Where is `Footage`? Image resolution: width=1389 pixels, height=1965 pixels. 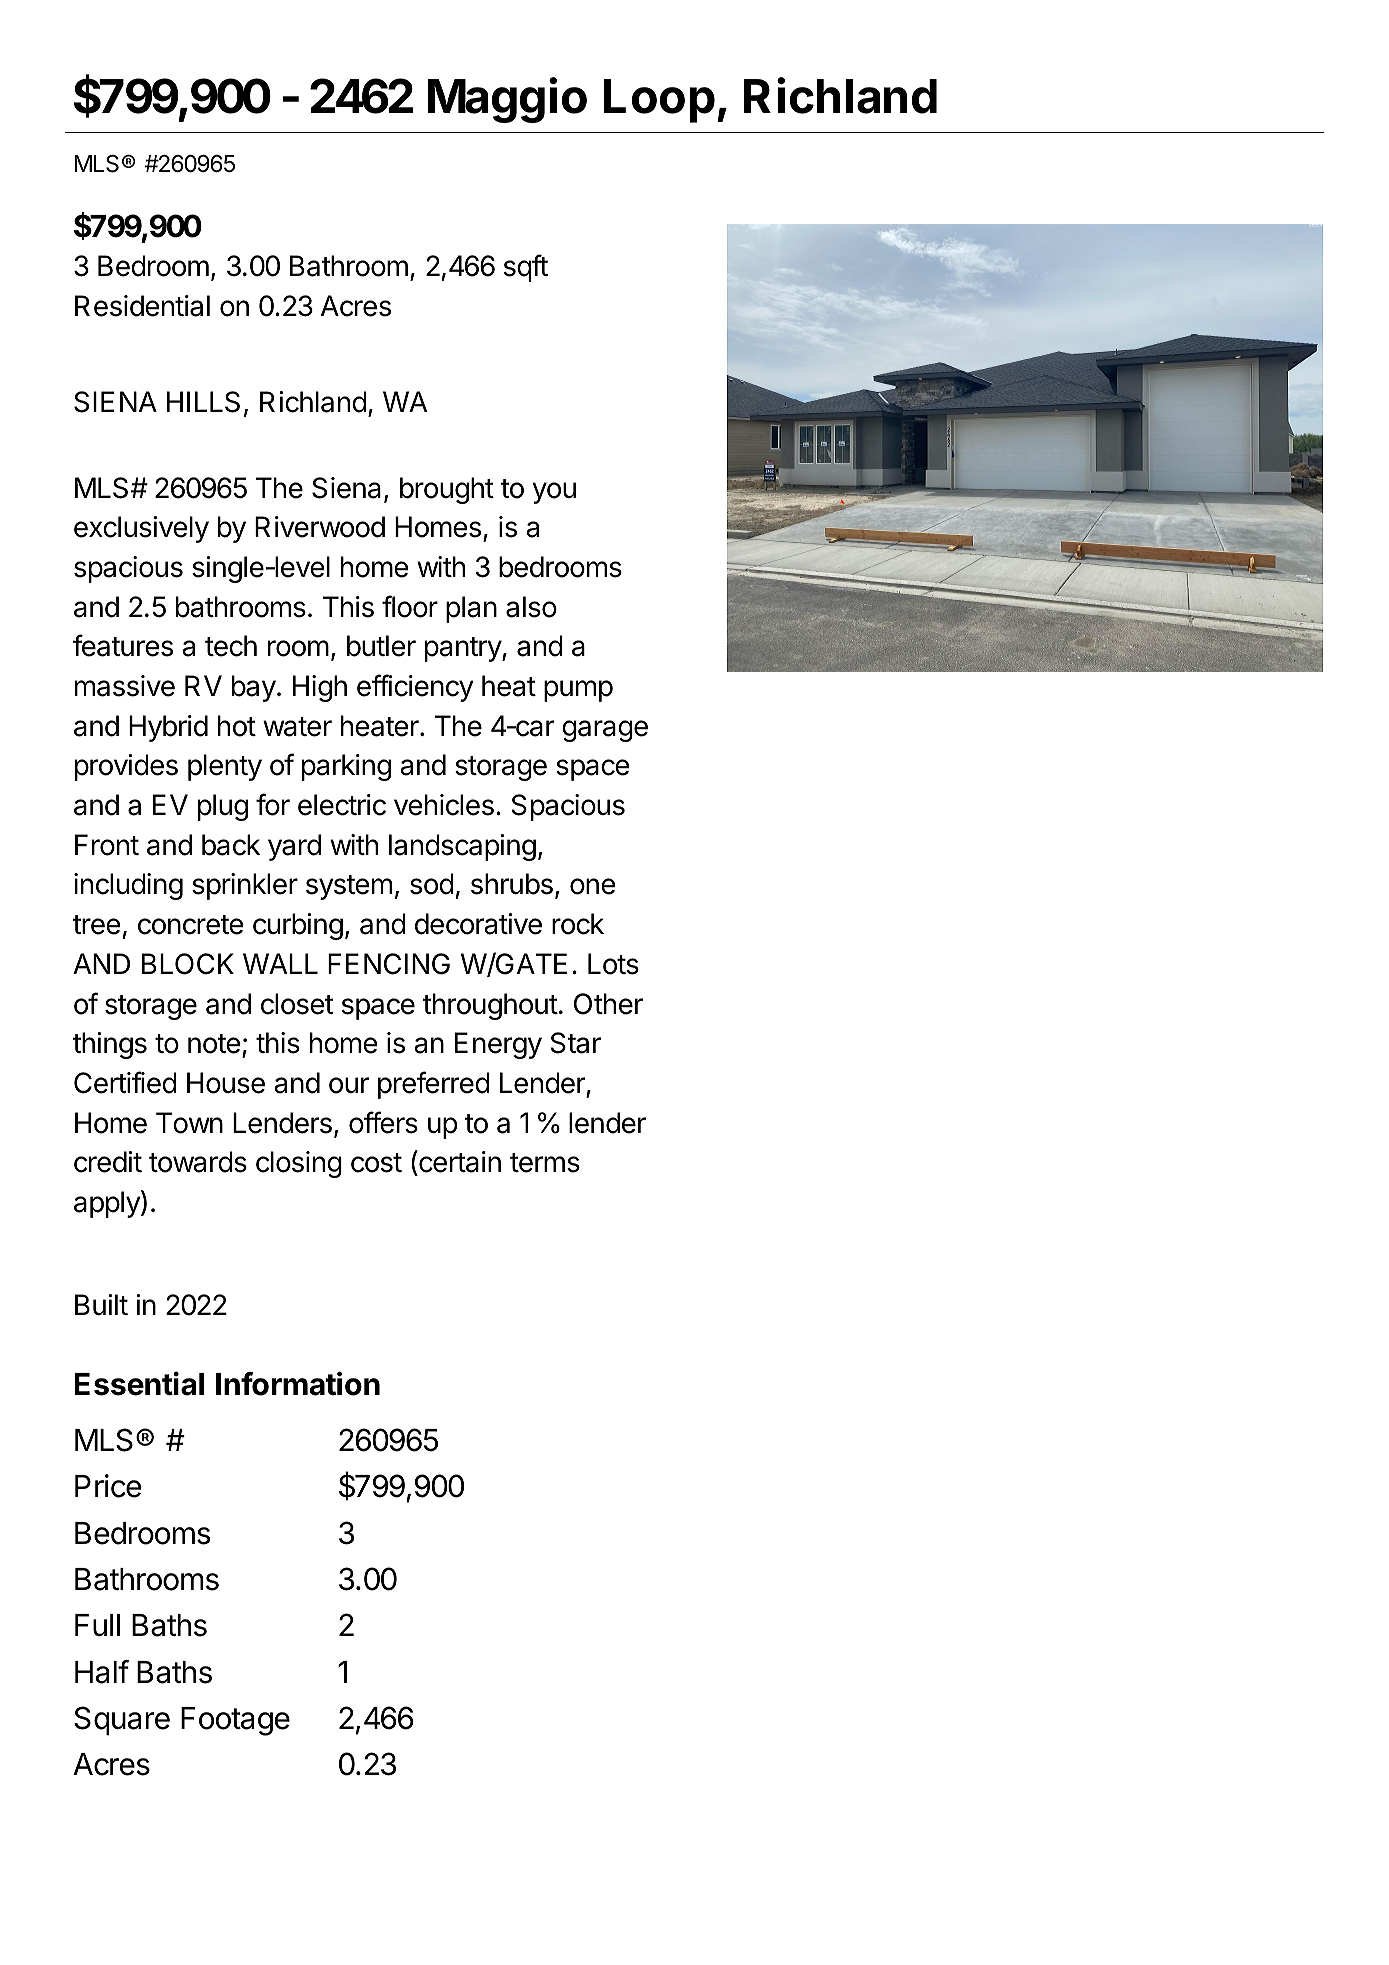
Footage is located at coordinates (235, 1721).
